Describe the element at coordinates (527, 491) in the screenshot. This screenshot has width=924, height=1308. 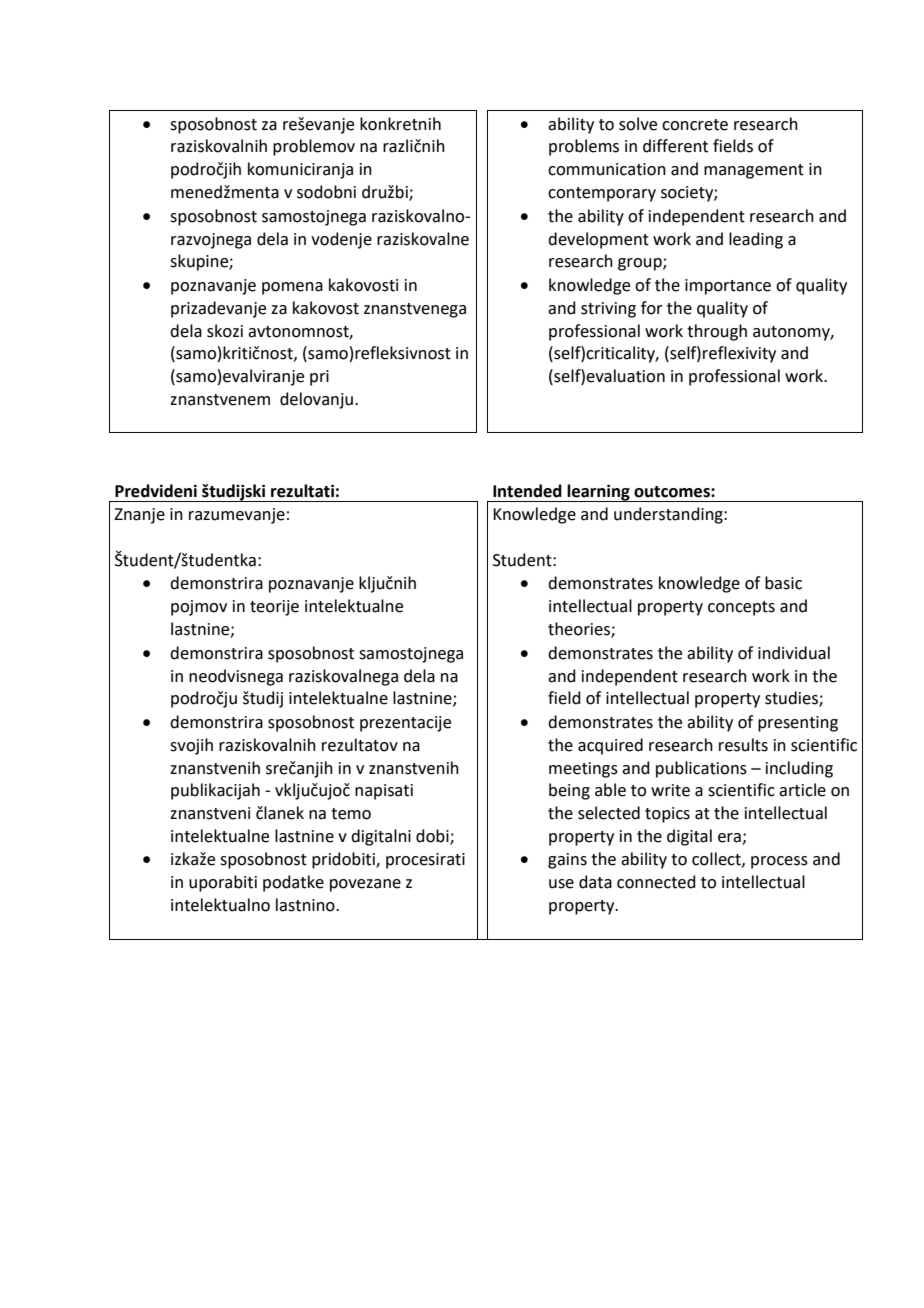
I see `Intended` at that location.
